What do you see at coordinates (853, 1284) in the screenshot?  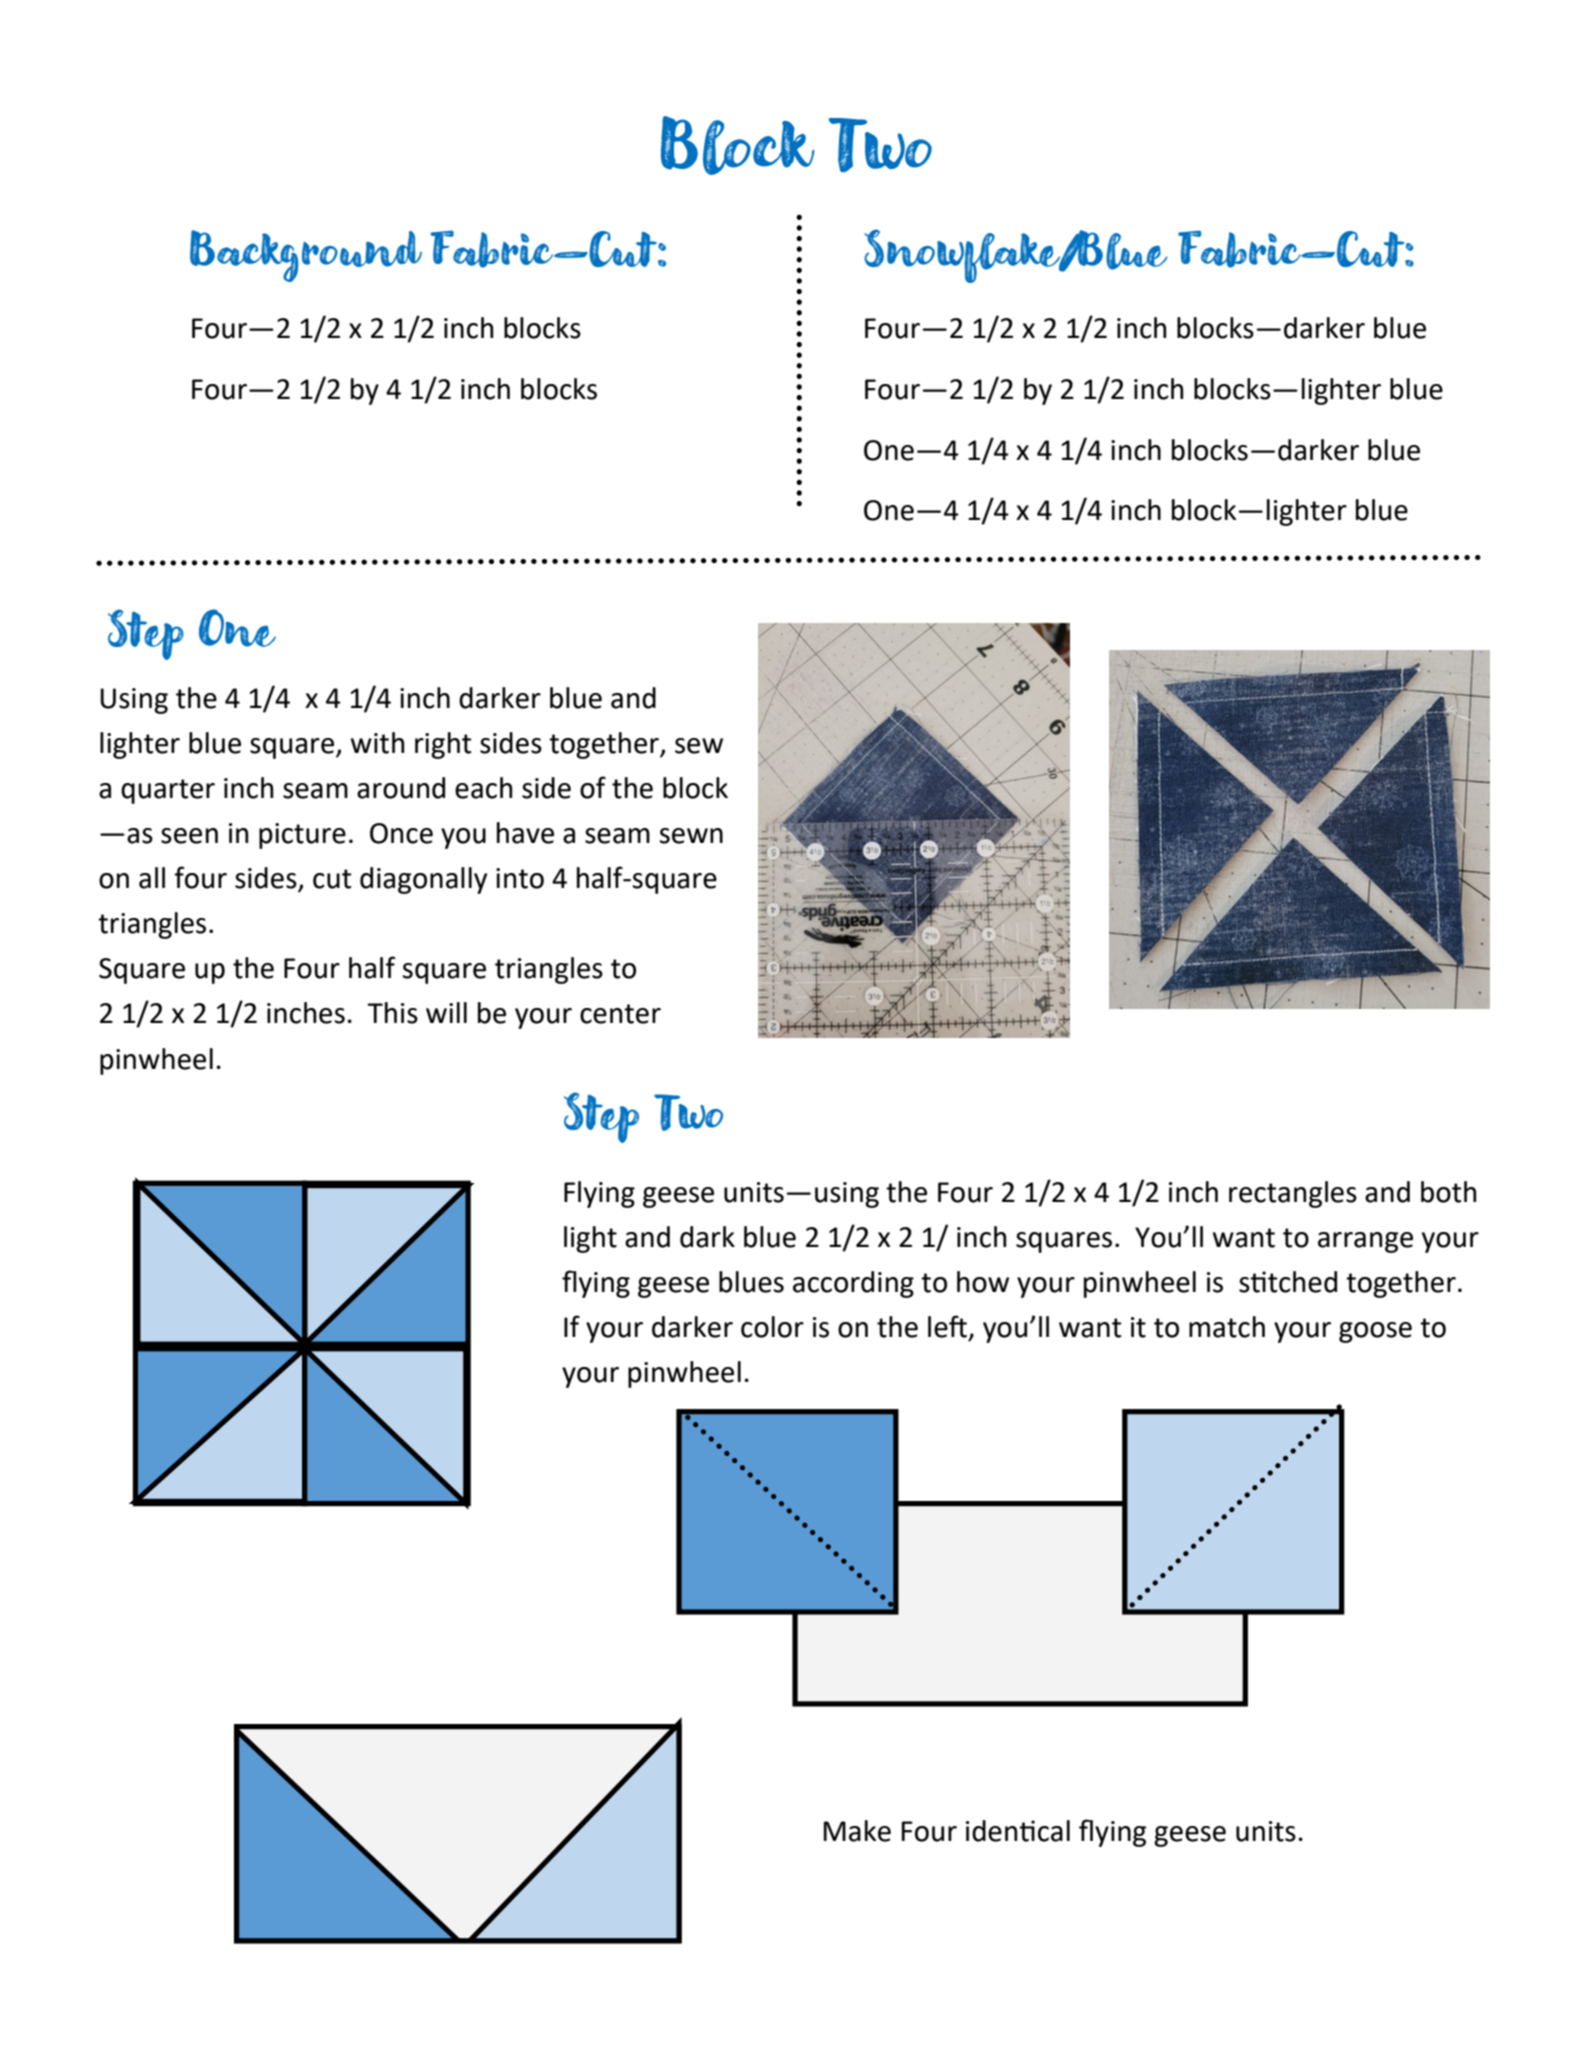 I see `according` at bounding box center [853, 1284].
